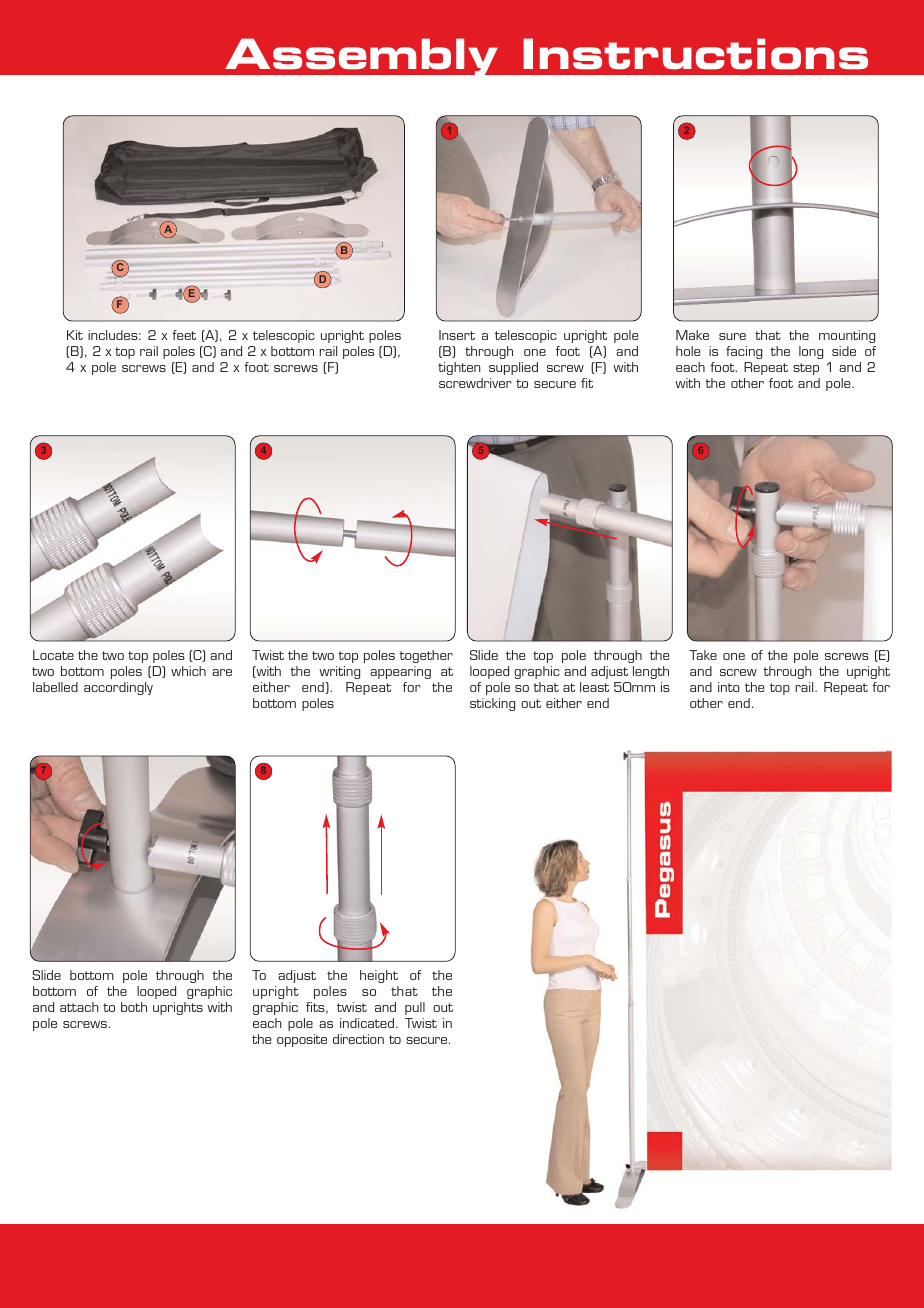  Describe the element at coordinates (134, 1007) in the screenshot. I see `both` at that location.
